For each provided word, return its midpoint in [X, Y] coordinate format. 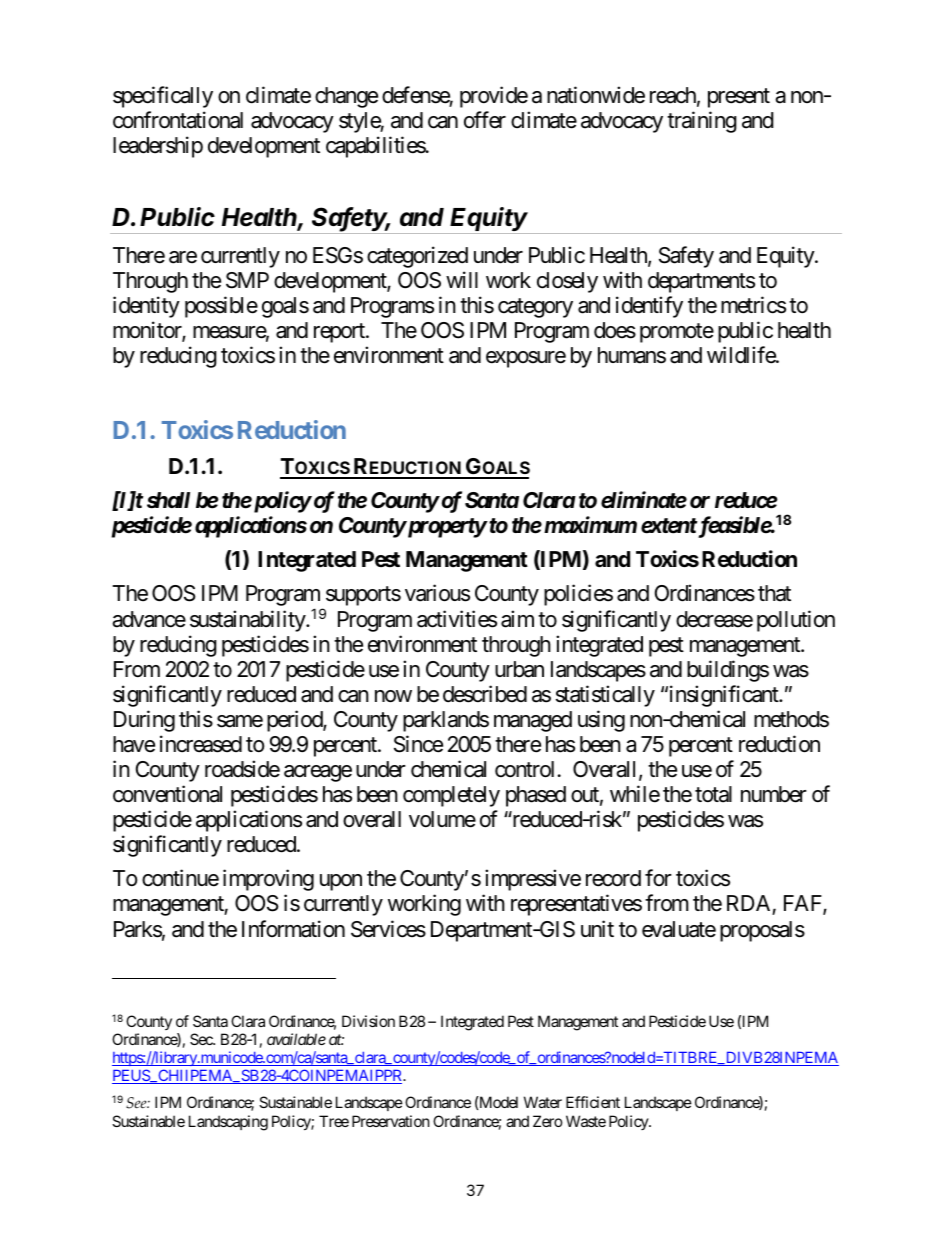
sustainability [248, 621]
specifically [163, 97]
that [774, 593]
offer [485, 120]
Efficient [593, 1102]
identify [649, 307]
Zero [548, 1121]
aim [517, 619]
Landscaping [228, 1123]
